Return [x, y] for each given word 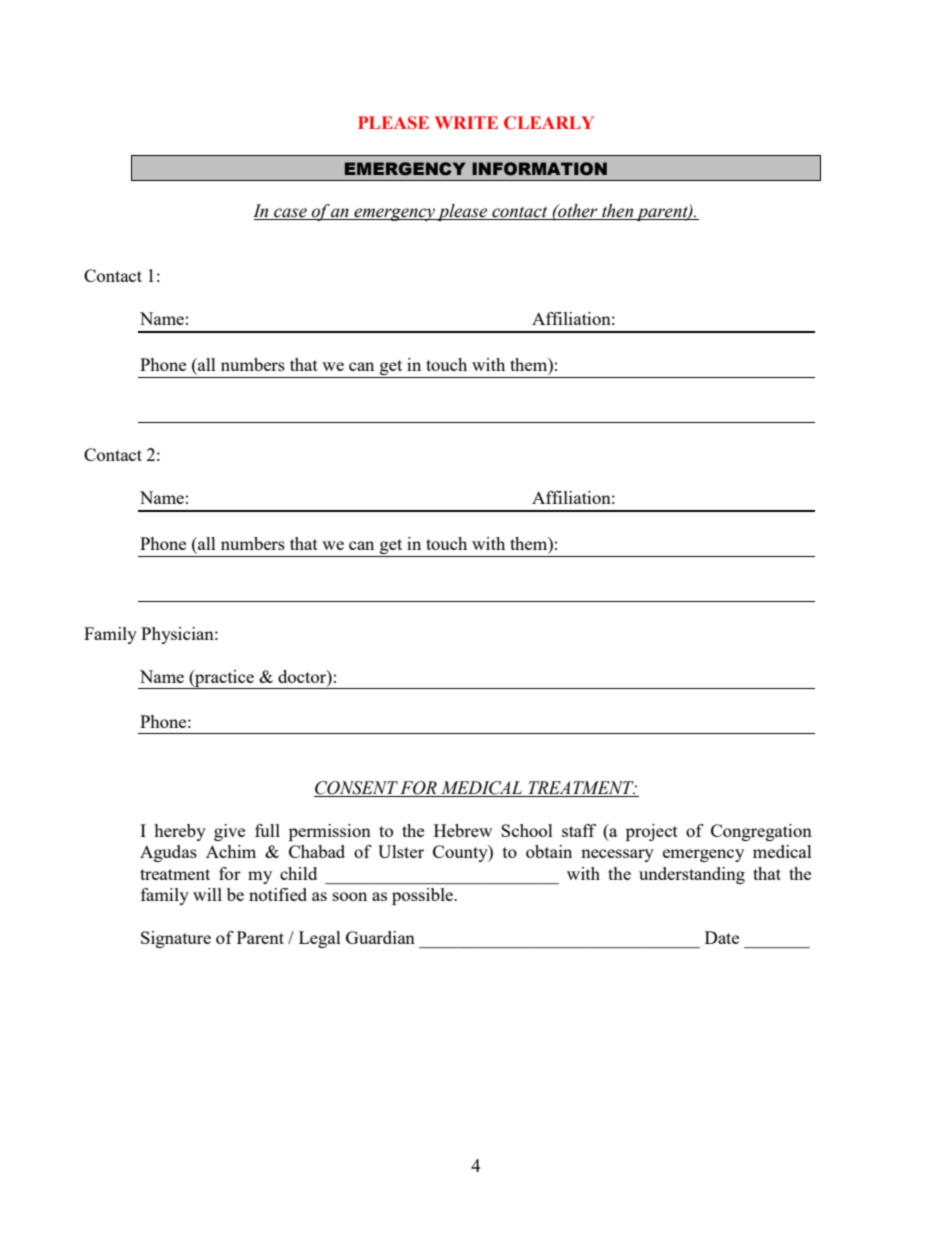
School [527, 830]
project [652, 832]
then [617, 212]
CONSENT [357, 789]
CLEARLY [549, 123]
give [229, 832]
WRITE [466, 122]
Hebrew [463, 830]
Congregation [761, 832]
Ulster [401, 851]
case [290, 214]
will [207, 894]
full [267, 830]
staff [579, 830]
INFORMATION [539, 169]
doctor [303, 676]
